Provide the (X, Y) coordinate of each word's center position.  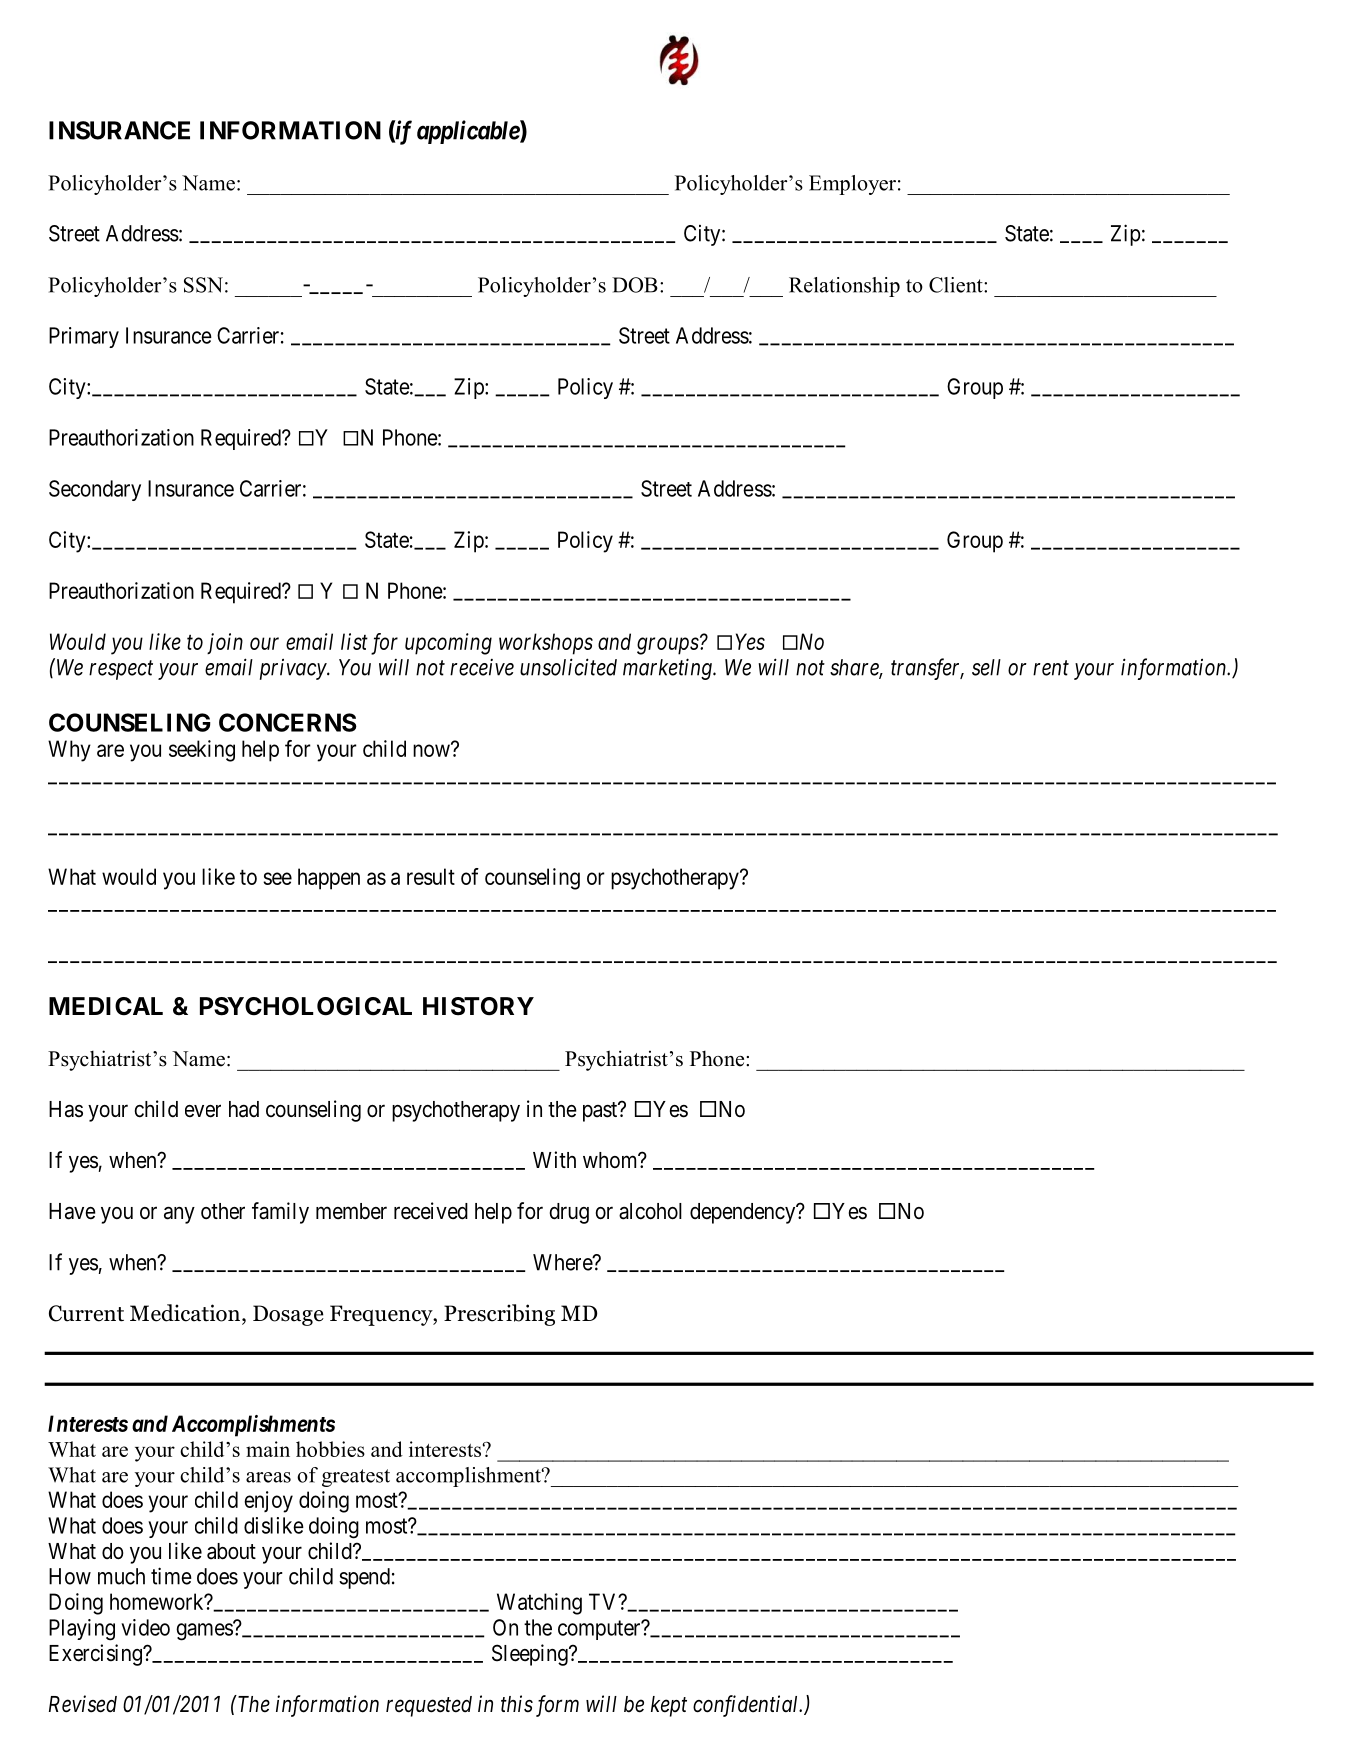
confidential (747, 1706)
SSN (203, 285)
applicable (469, 132)
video (145, 1627)
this (517, 1704)
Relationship (844, 287)
